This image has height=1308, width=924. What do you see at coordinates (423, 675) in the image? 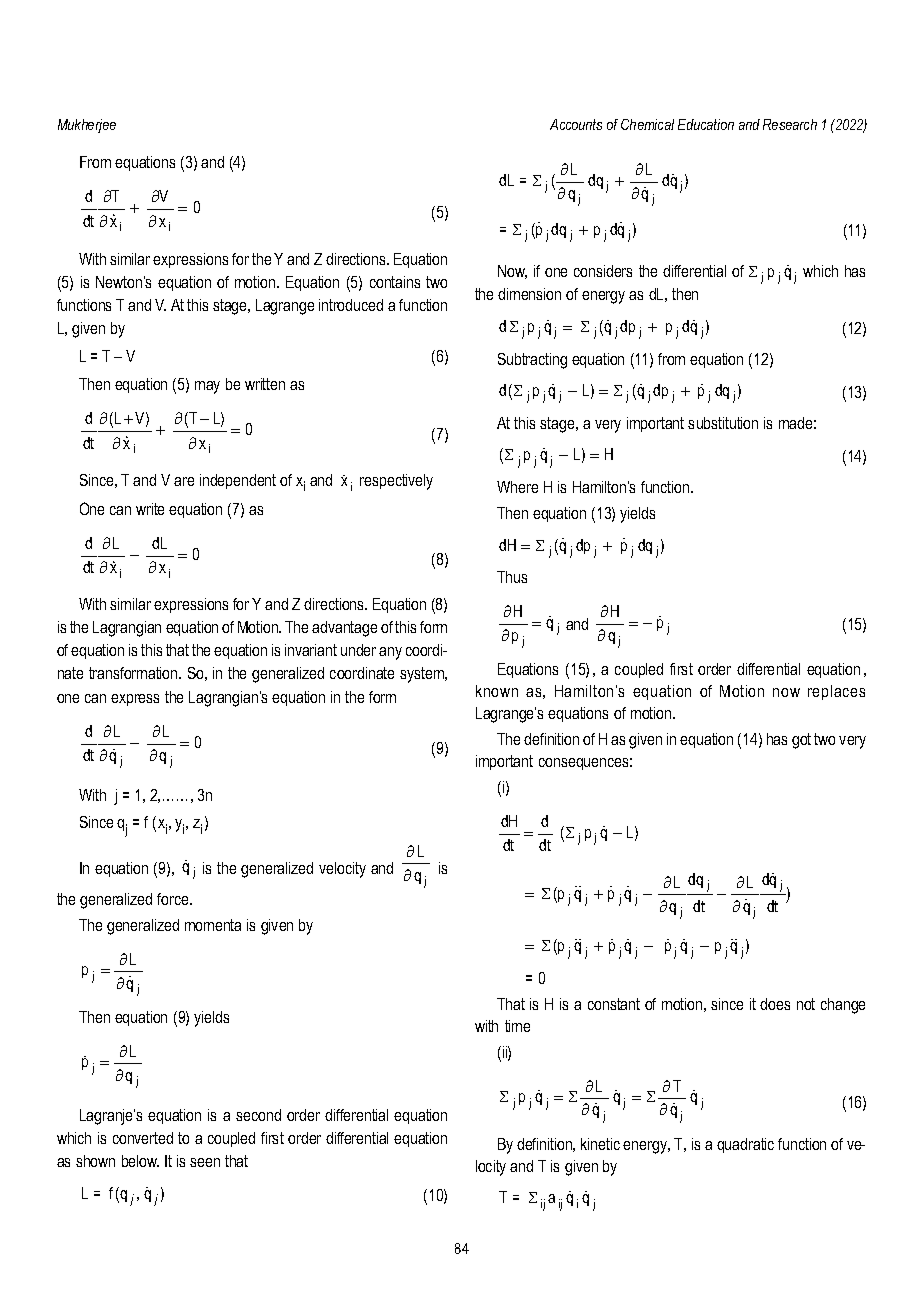
I see `system` at bounding box center [423, 675].
